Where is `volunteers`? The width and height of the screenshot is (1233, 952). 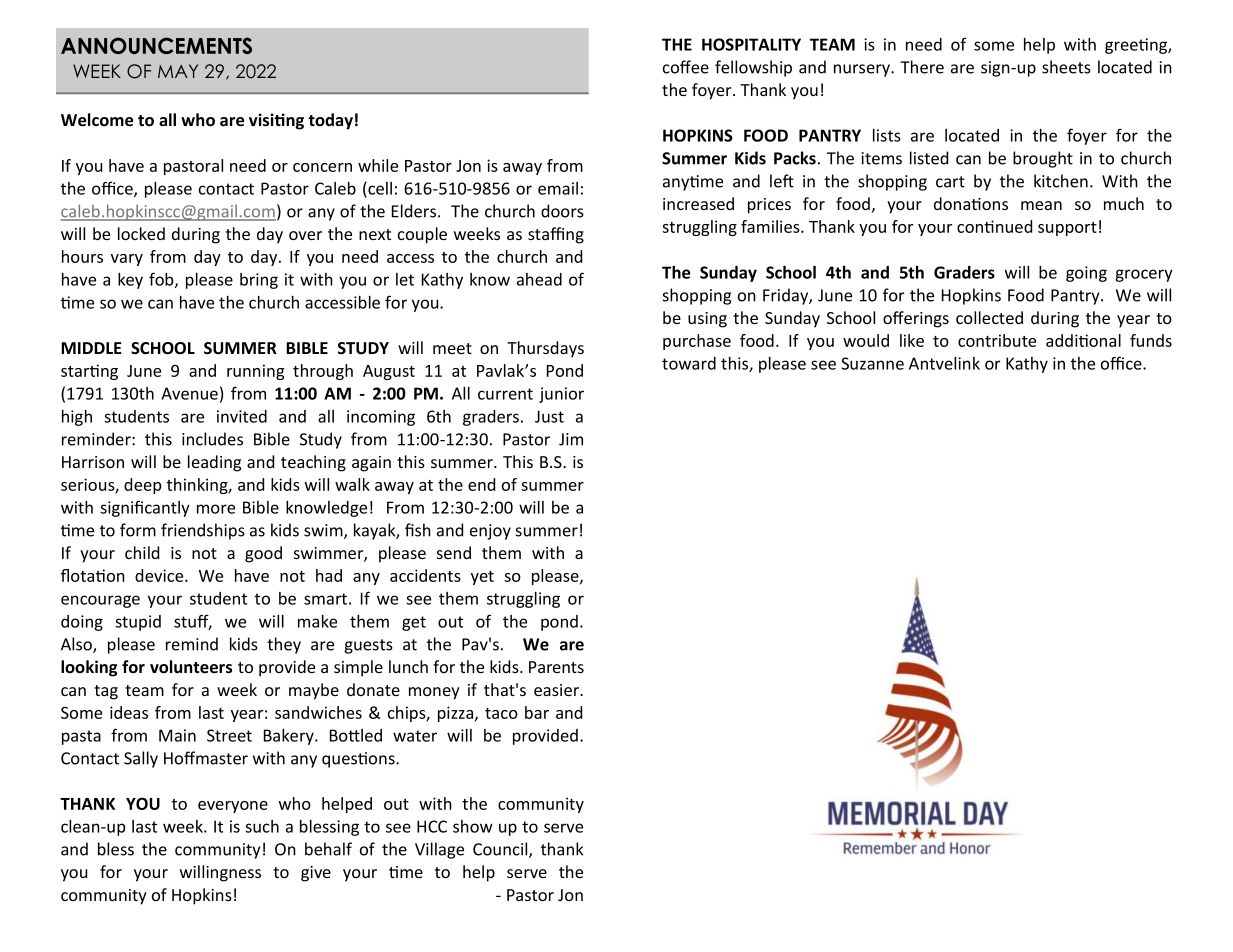
volunteers is located at coordinates (191, 667).
